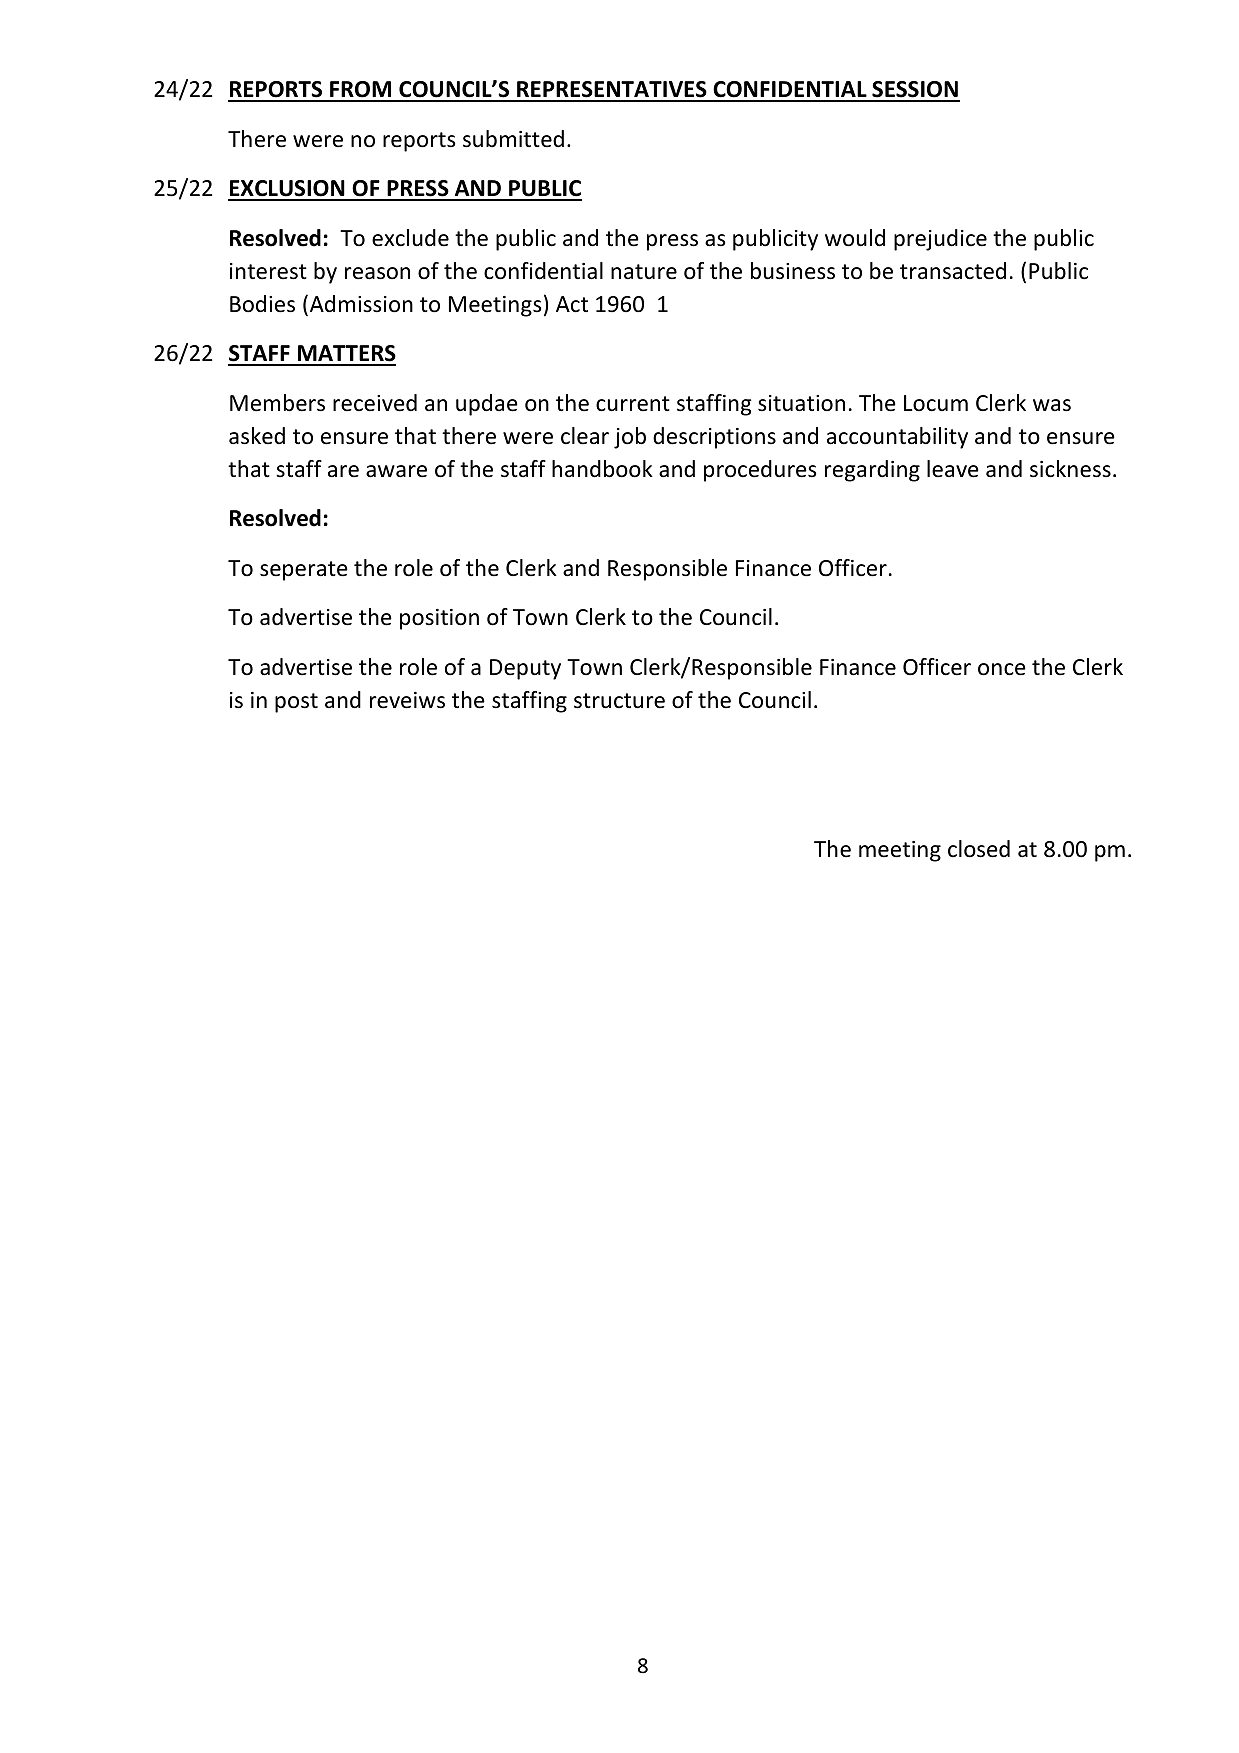 This screenshot has height=1753, width=1239. What do you see at coordinates (619, 701) in the screenshot?
I see `structure` at bounding box center [619, 701].
